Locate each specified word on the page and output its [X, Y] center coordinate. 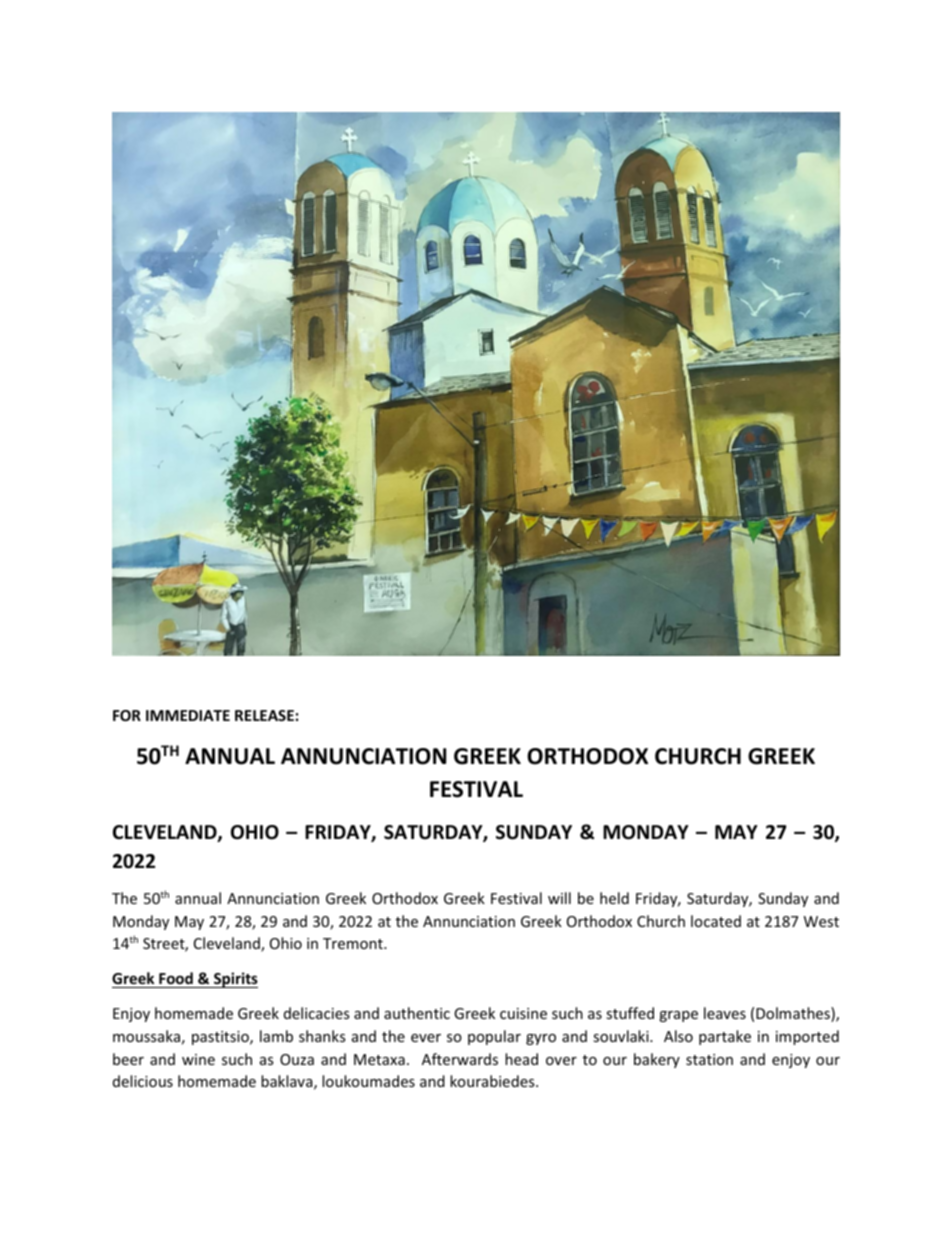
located [716, 921]
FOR [127, 715]
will [559, 898]
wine [198, 1059]
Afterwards [460, 1059]
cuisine [523, 1013]
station [709, 1059]
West [821, 921]
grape [678, 1016]
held [614, 898]
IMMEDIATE [188, 715]
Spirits [235, 980]
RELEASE [264, 715]
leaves [725, 1013]
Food [176, 980]
